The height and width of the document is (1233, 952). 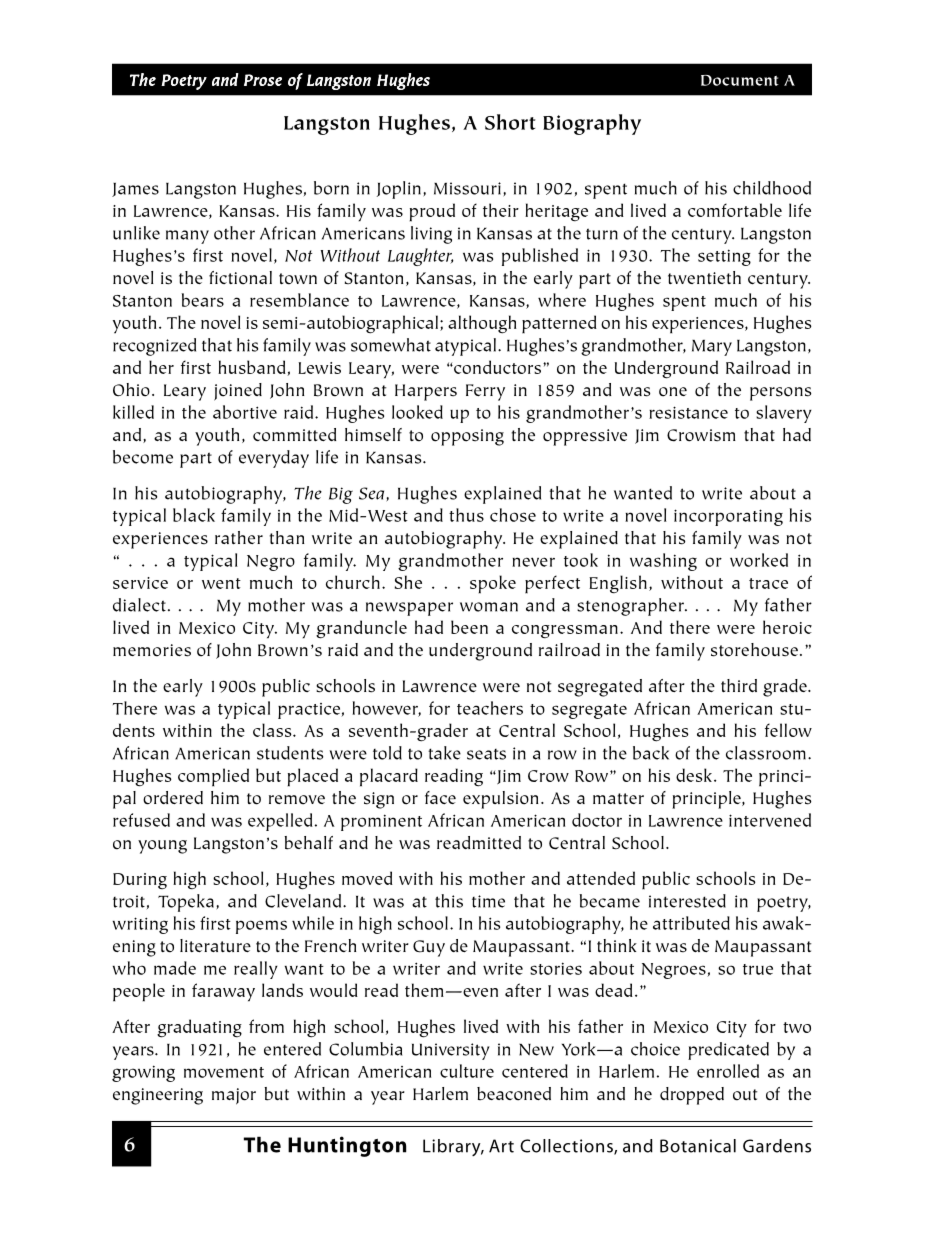 I want to click on desk, so click(x=695, y=775).
